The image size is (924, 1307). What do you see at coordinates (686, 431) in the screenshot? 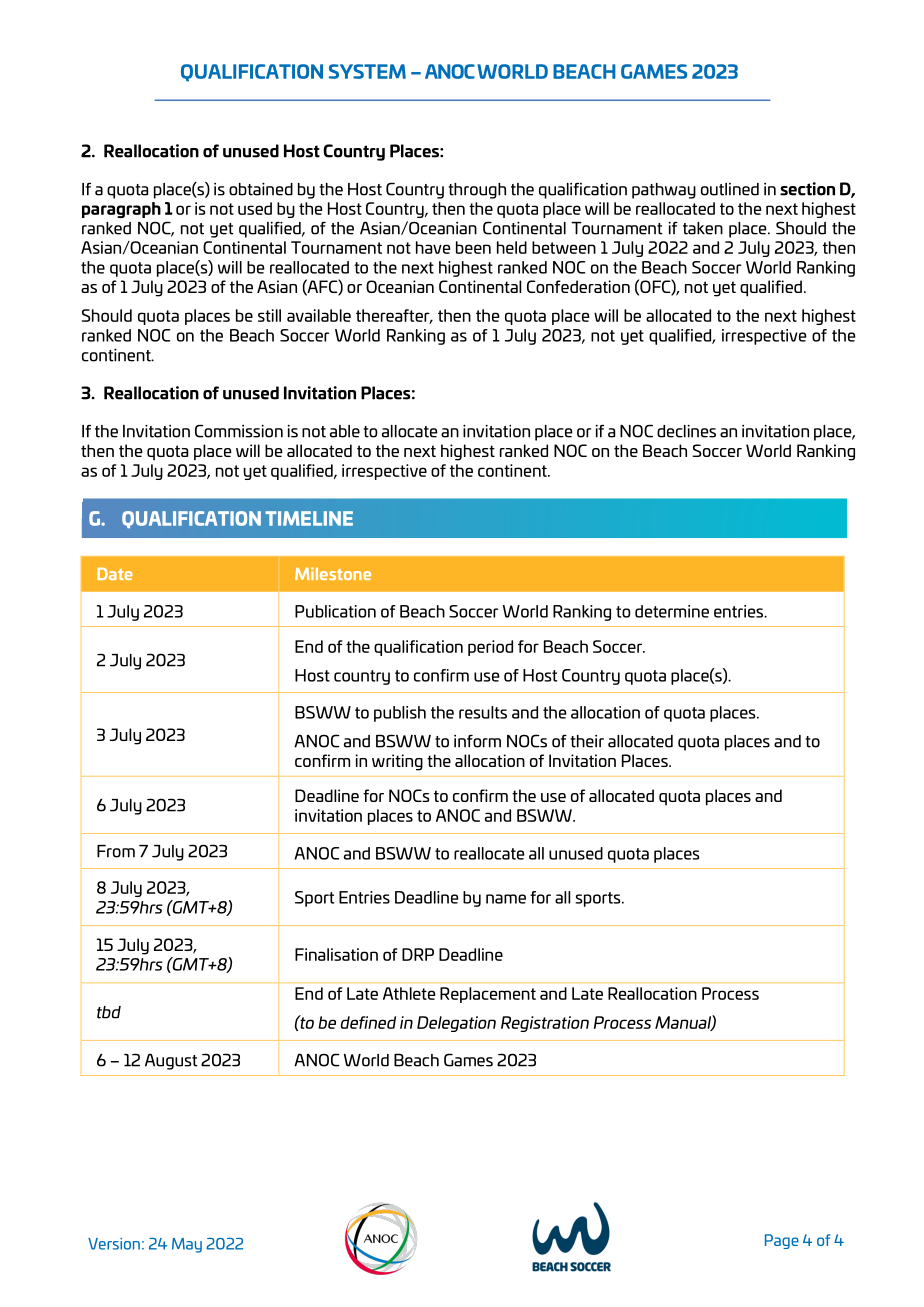
I see `declines` at bounding box center [686, 431].
